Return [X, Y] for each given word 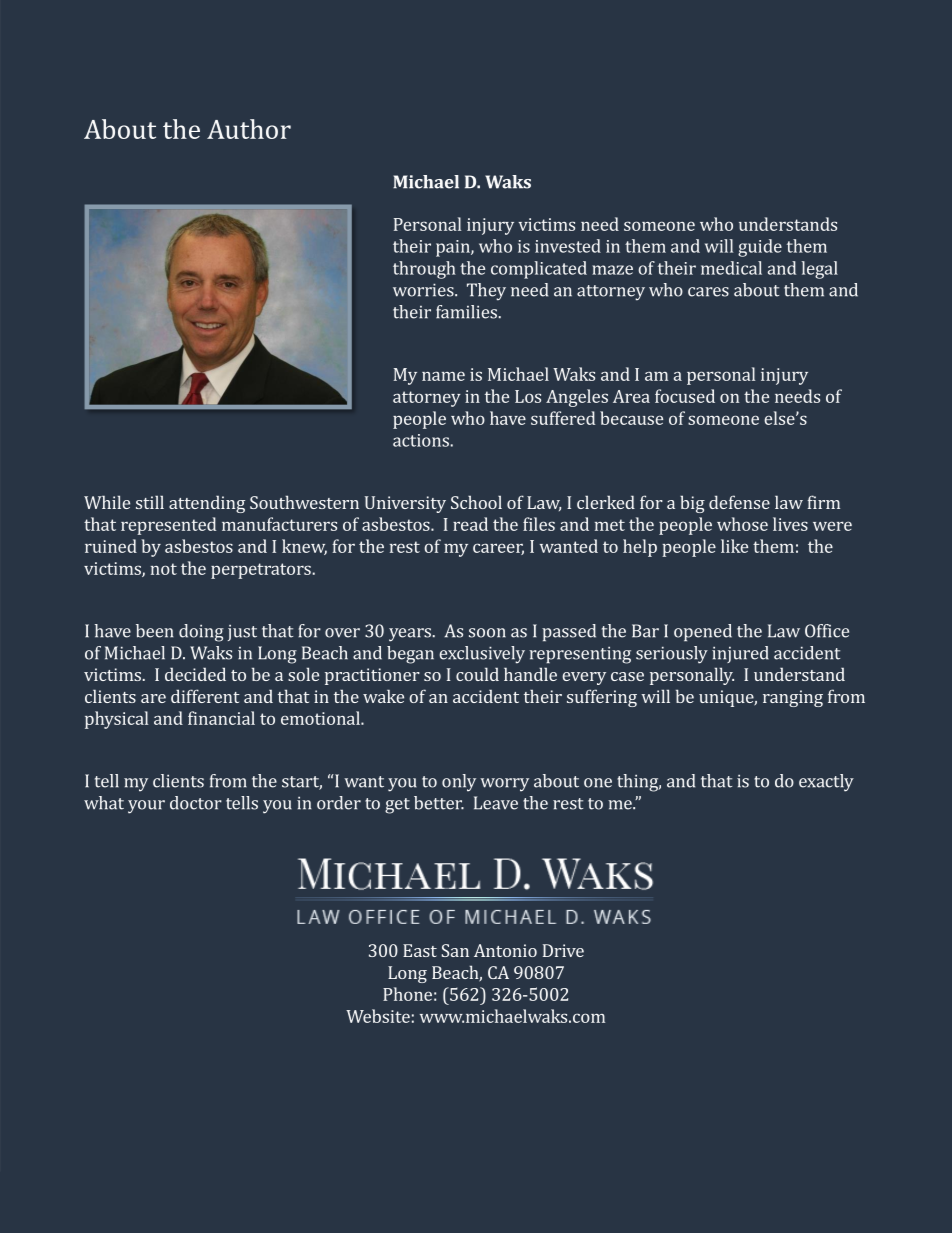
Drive [563, 950]
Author [249, 129]
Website [378, 1016]
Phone [407, 994]
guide [760, 248]
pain [454, 248]
